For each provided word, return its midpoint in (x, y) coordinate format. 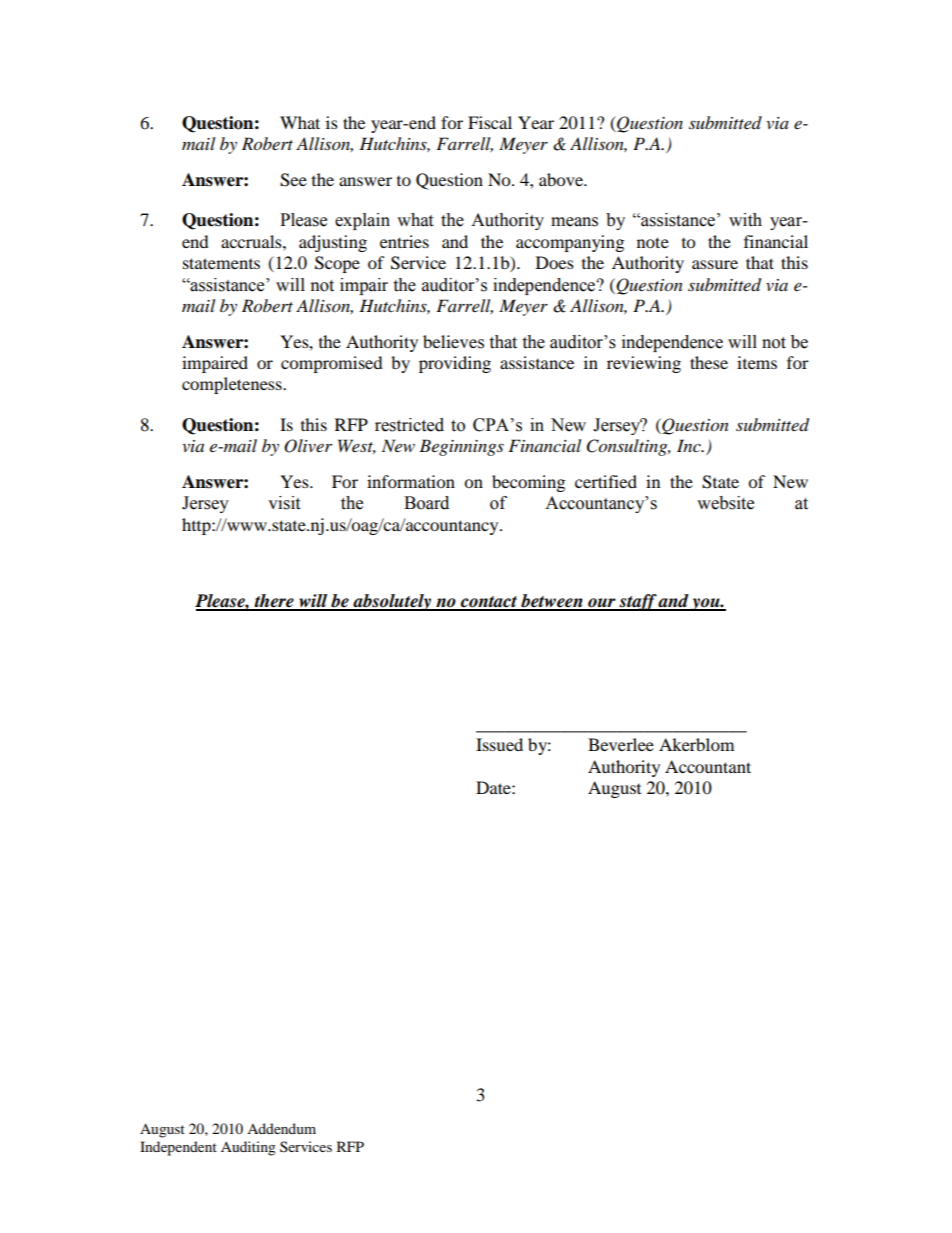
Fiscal (490, 122)
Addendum (281, 1128)
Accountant (708, 766)
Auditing (248, 1148)
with (745, 220)
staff (637, 602)
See (293, 180)
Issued (499, 744)
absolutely (392, 602)
